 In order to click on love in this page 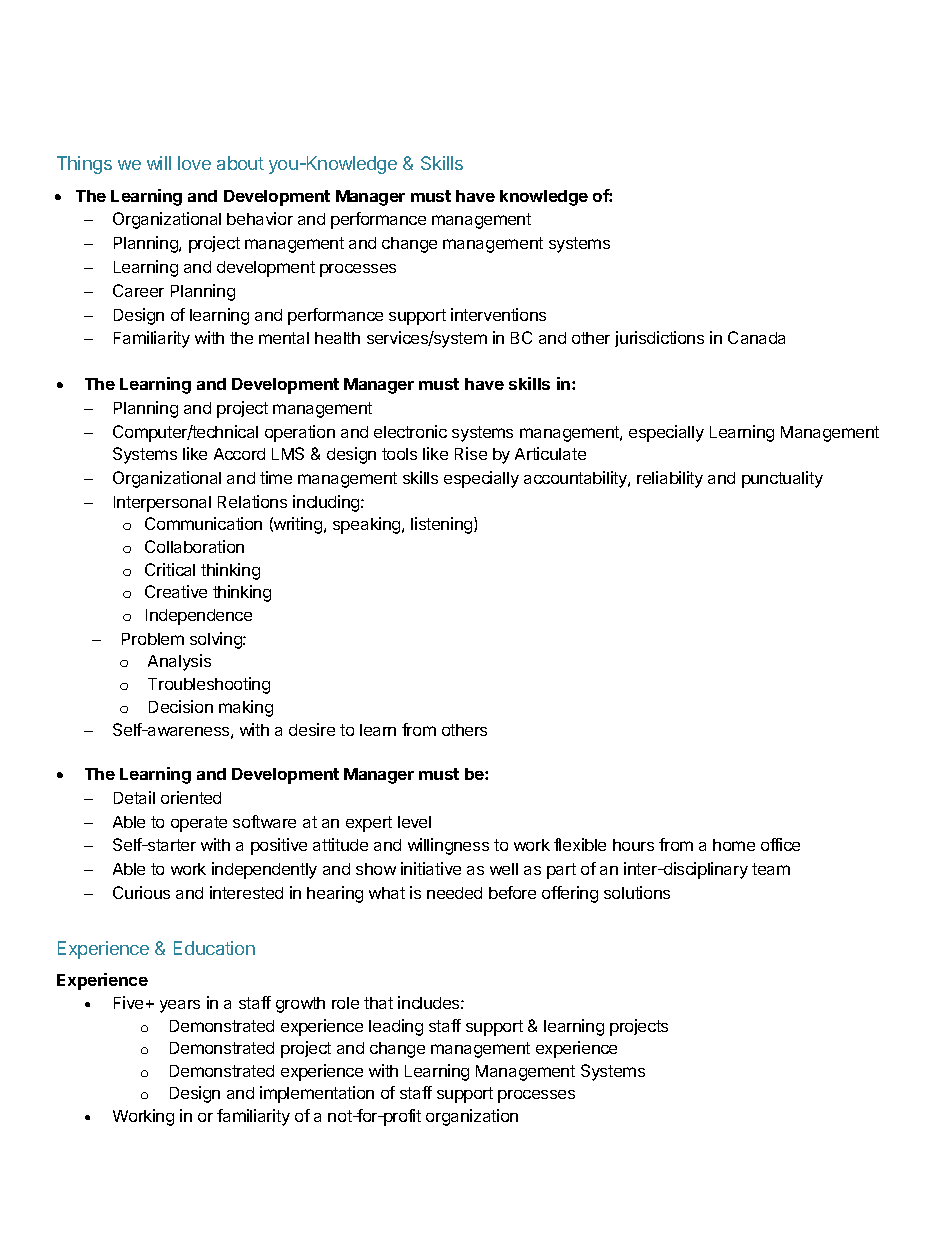, I will do `click(194, 163)`.
